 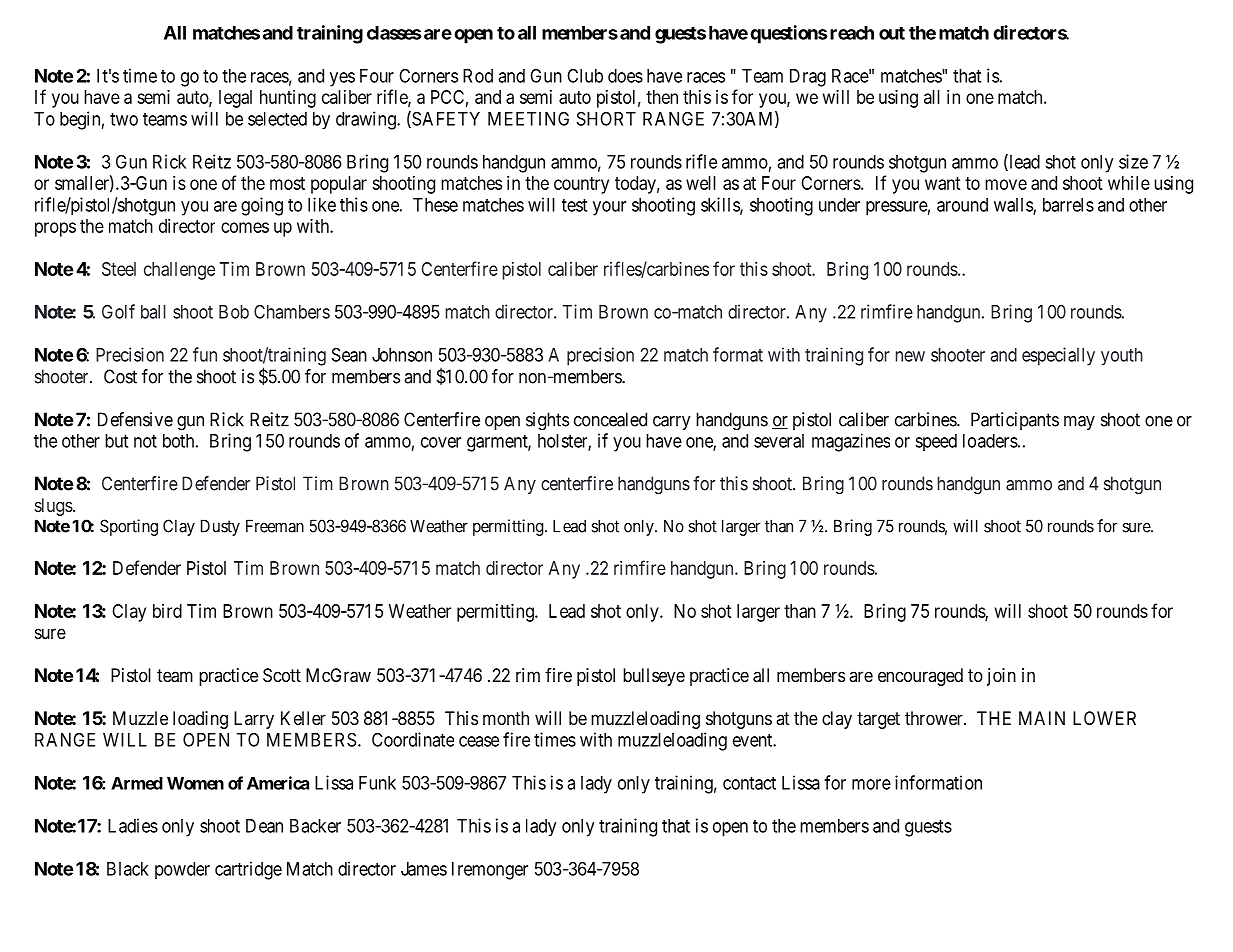 What do you see at coordinates (153, 312) in the image?
I see `ball` at bounding box center [153, 312].
